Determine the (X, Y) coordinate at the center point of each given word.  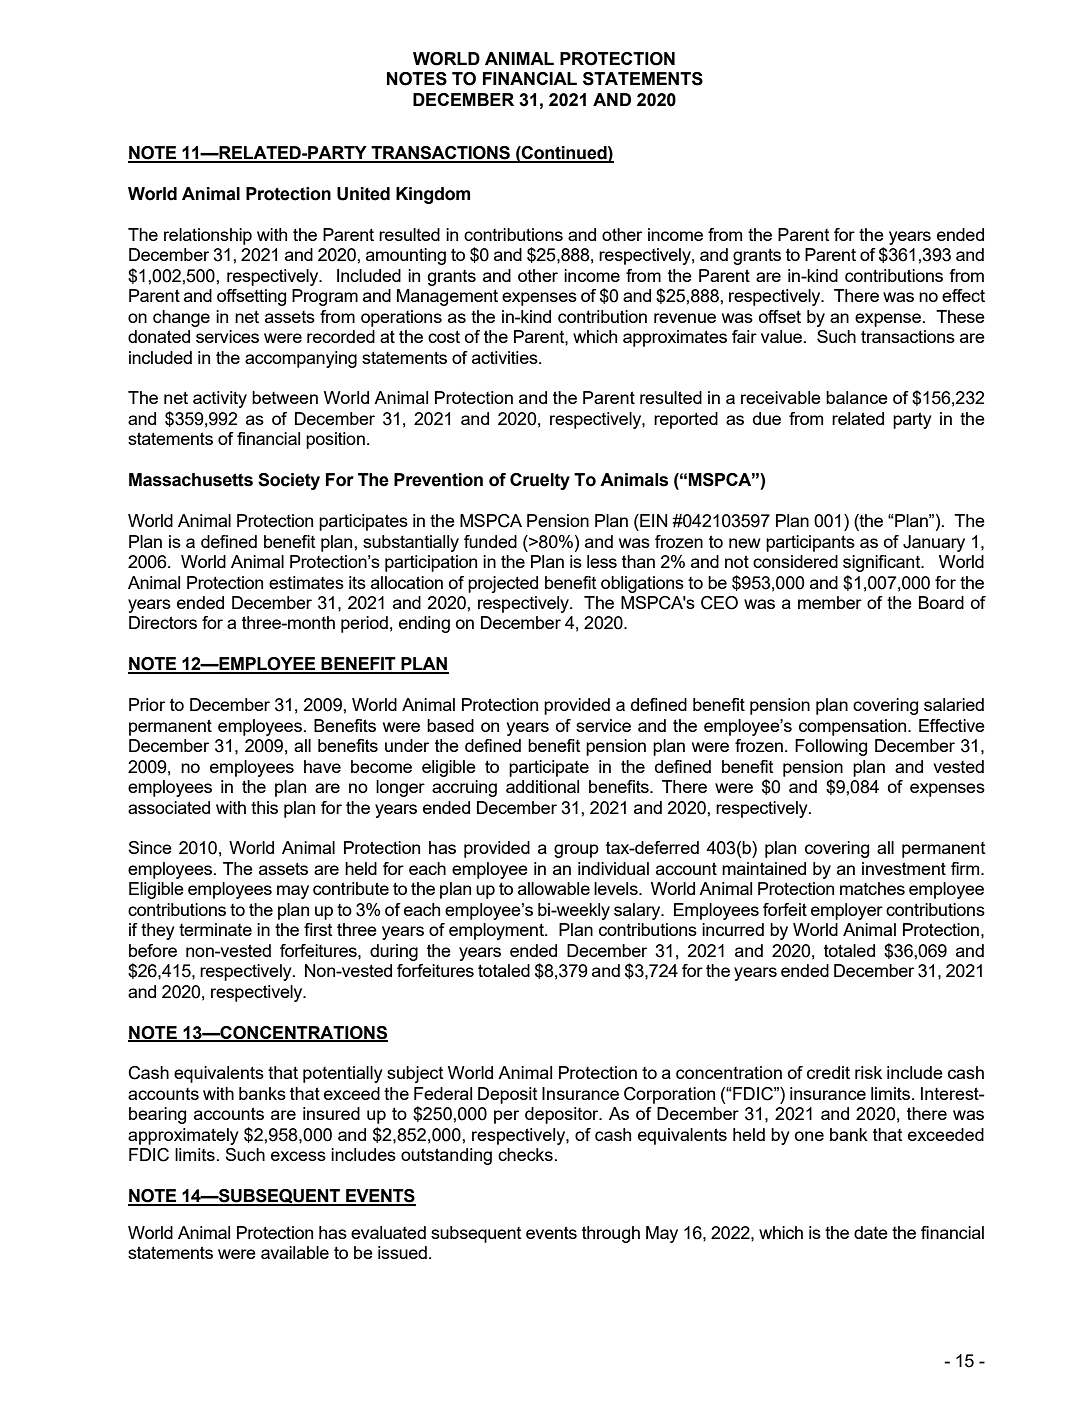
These (960, 316)
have (322, 766)
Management (447, 297)
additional (542, 786)
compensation (854, 727)
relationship (208, 236)
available (295, 1252)
